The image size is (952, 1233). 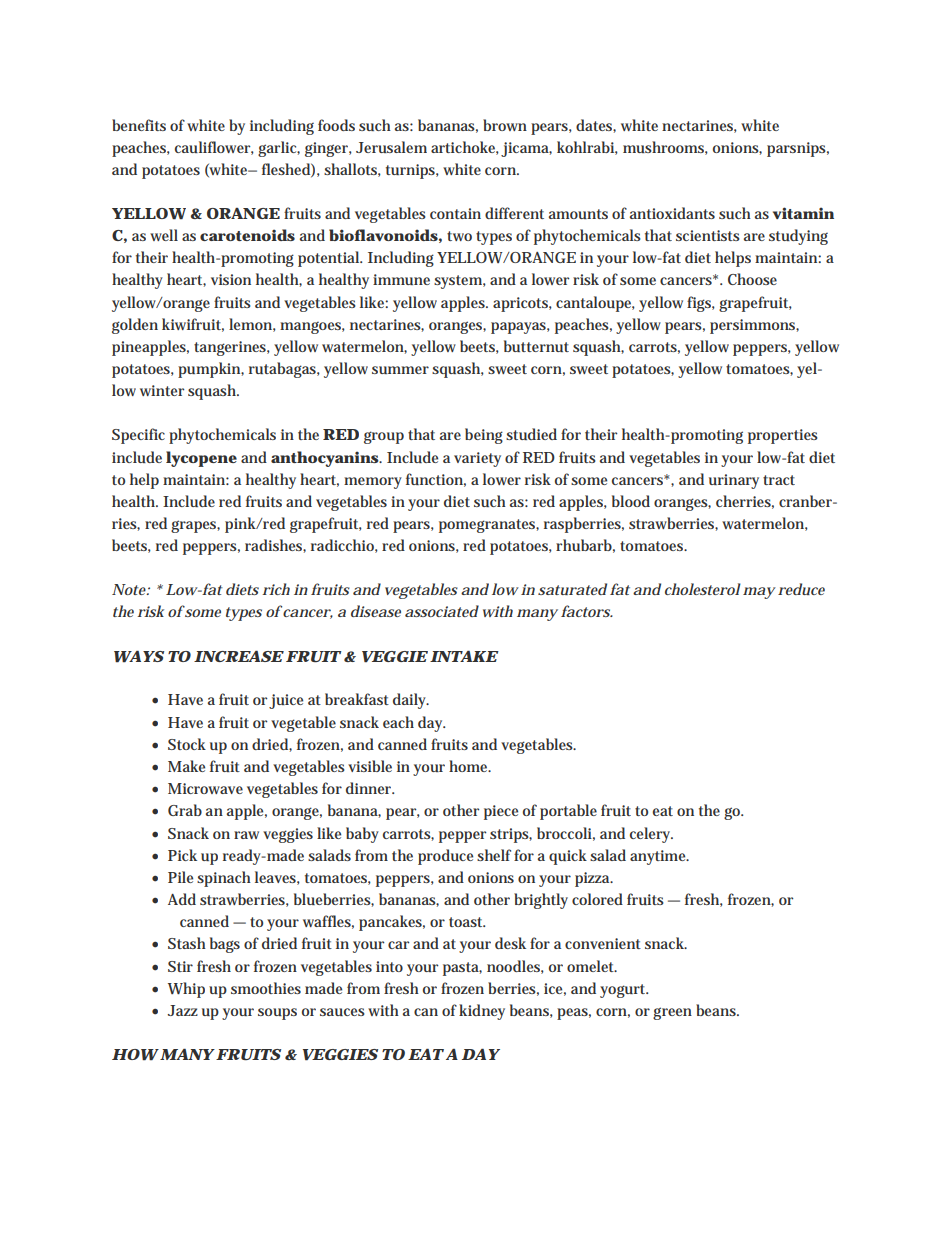 I want to click on artichoke, so click(x=465, y=148).
